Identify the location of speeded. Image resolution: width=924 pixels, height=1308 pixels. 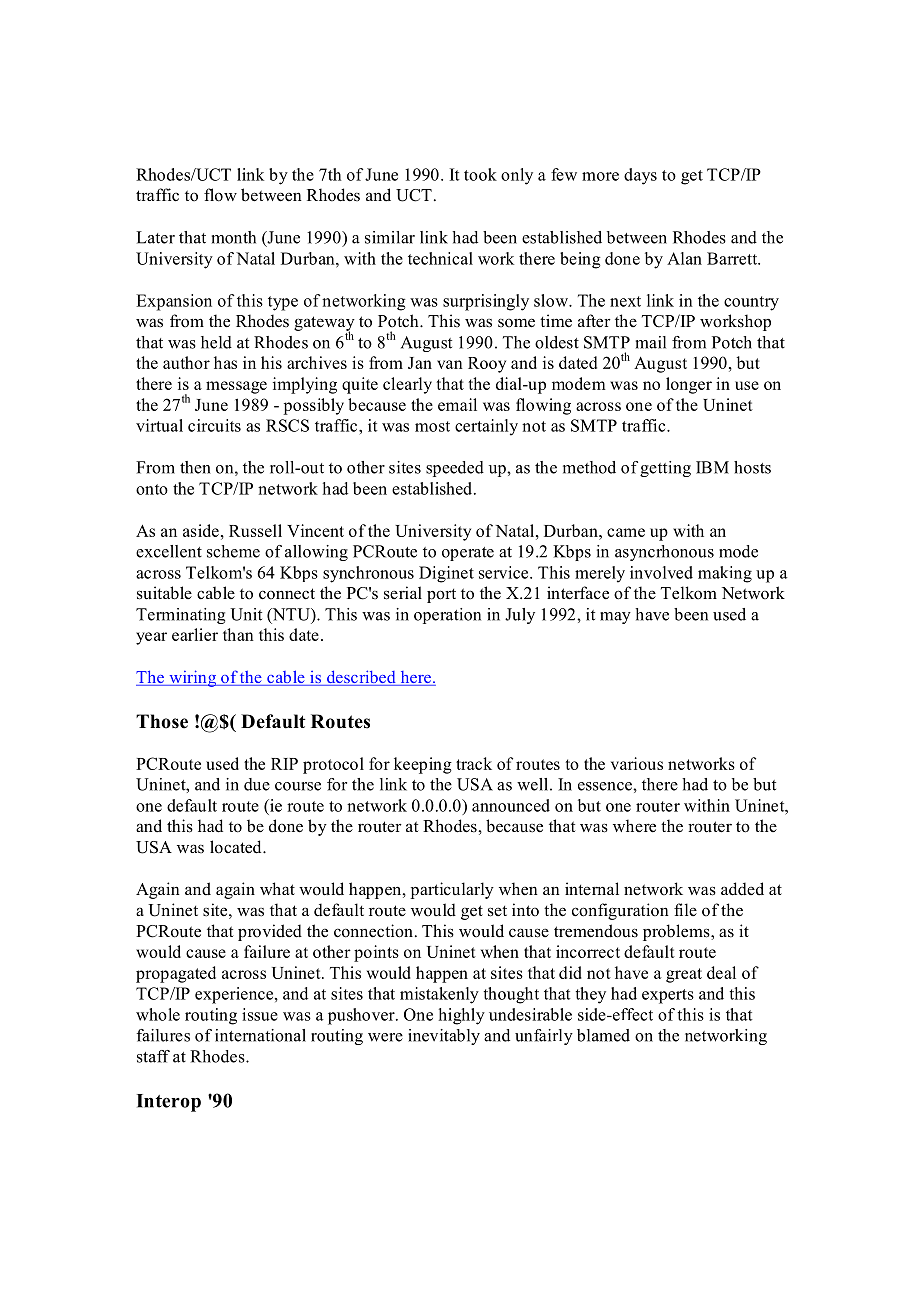
(455, 469).
